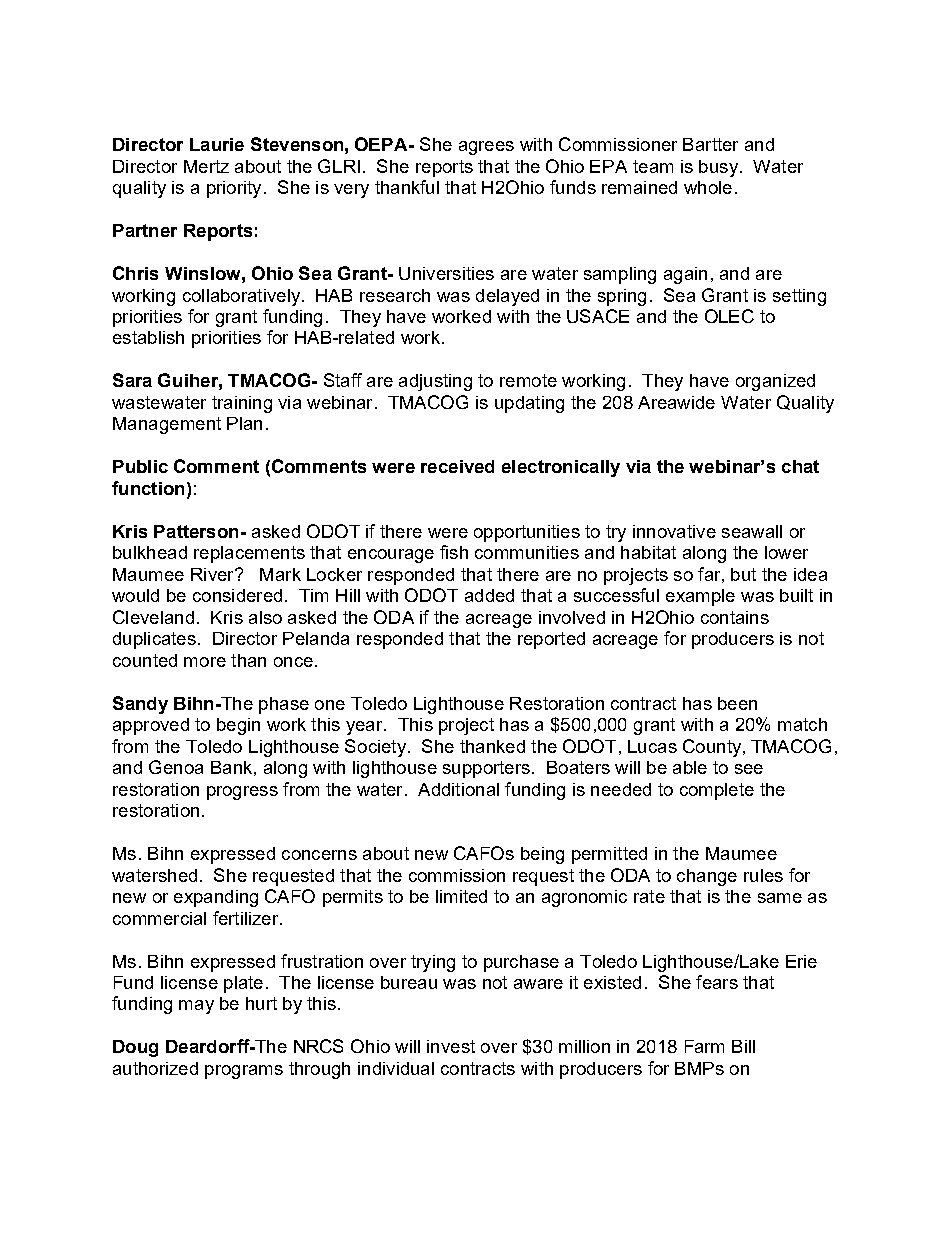 This document has width=952, height=1233. What do you see at coordinates (486, 148) in the document?
I see `agrees` at bounding box center [486, 148].
